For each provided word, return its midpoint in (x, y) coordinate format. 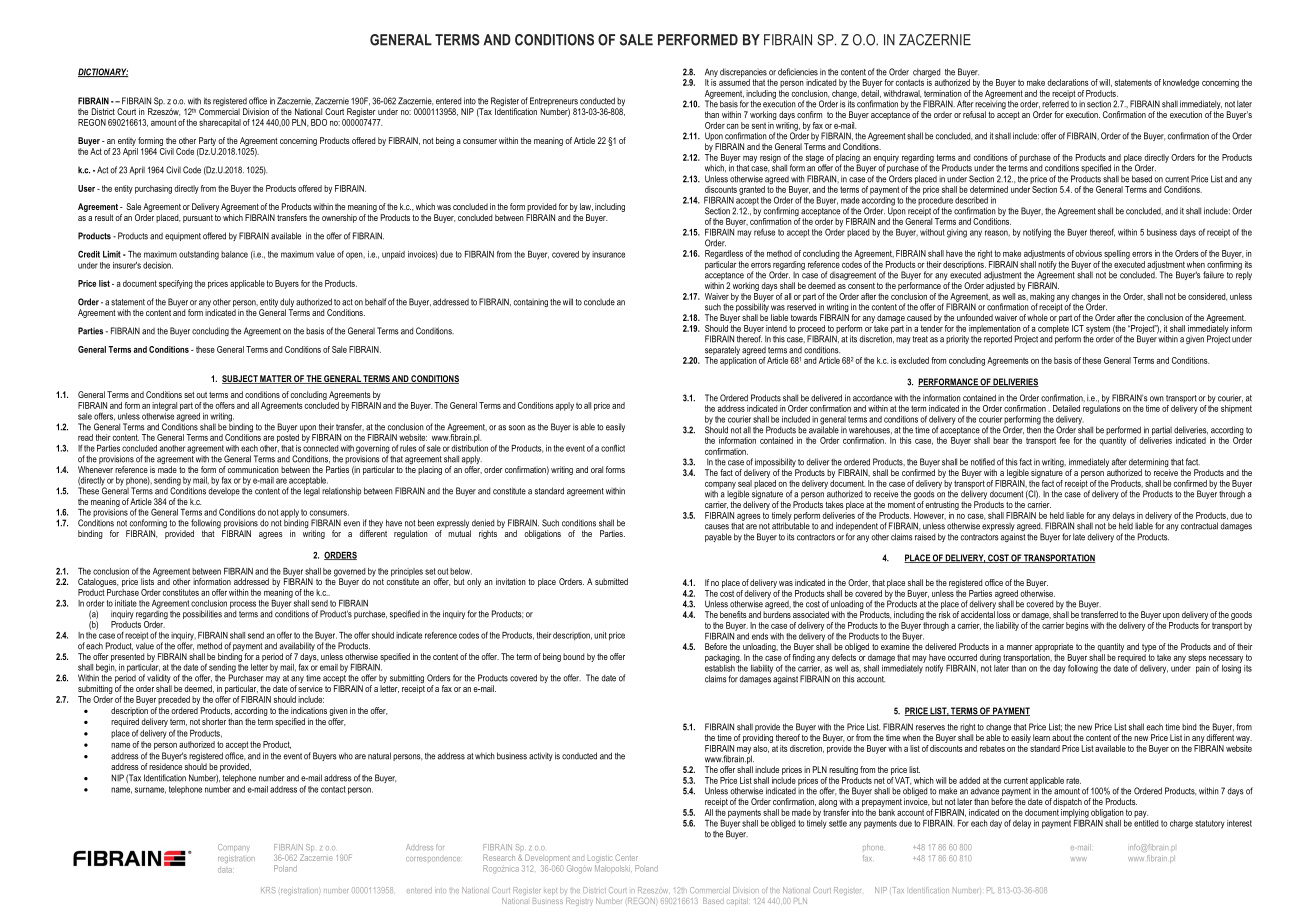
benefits (733, 614)
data (226, 870)
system (1098, 330)
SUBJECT (240, 379)
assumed (734, 82)
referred (1056, 103)
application (738, 361)
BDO (319, 122)
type (1149, 648)
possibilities (202, 614)
